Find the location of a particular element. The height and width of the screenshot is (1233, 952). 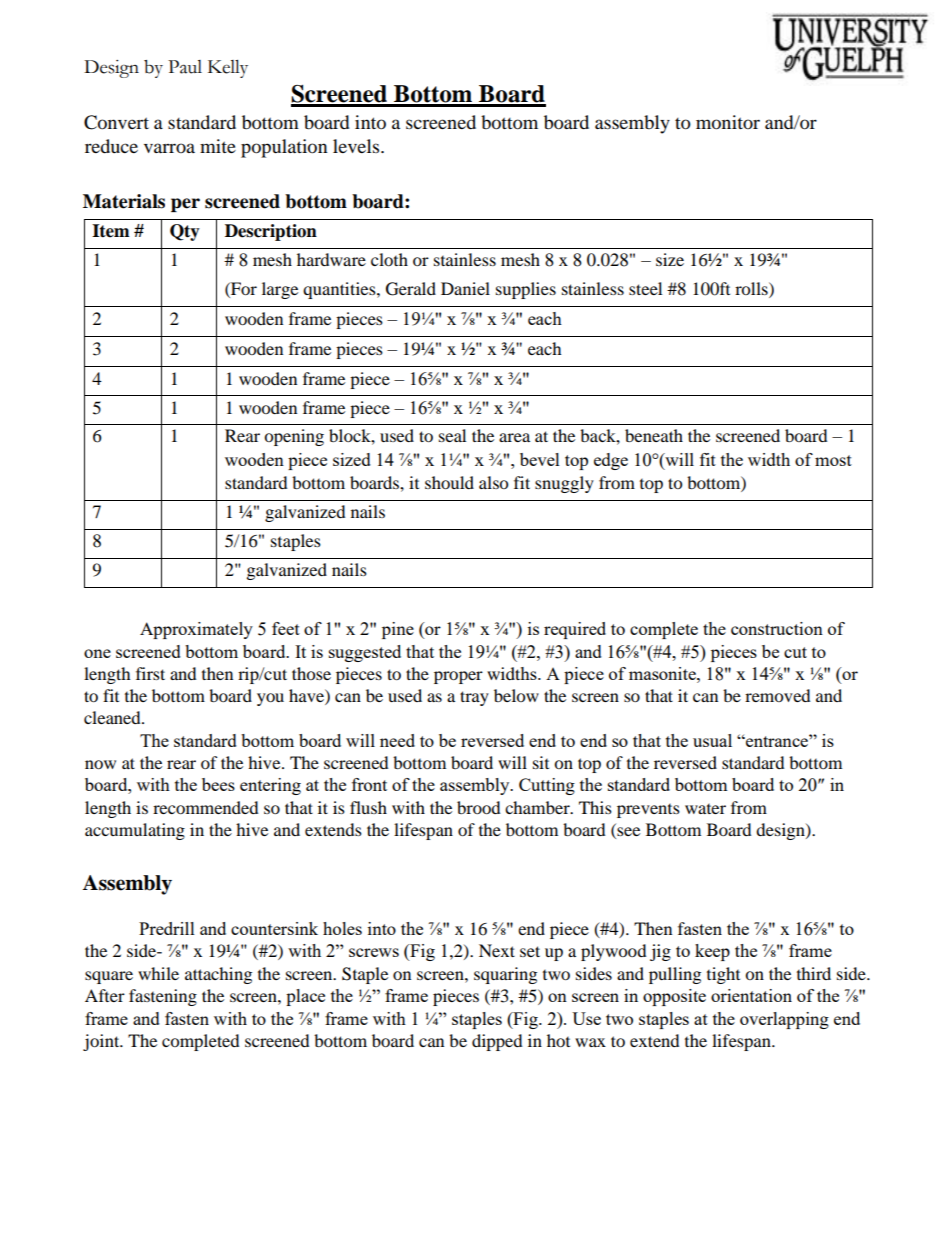

Paul is located at coordinates (185, 67).
